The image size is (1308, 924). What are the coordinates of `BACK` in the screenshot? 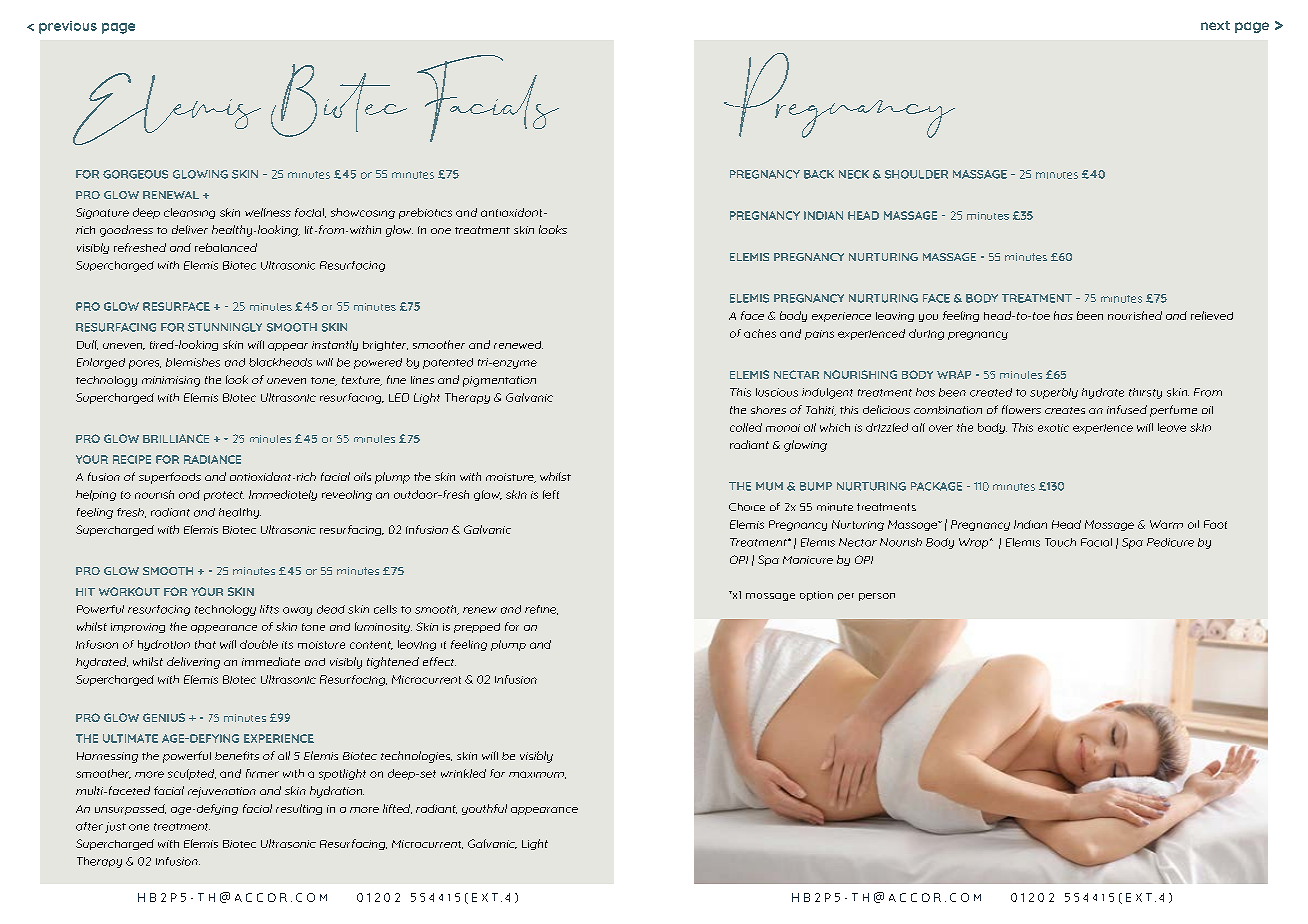 It's located at (819, 174).
